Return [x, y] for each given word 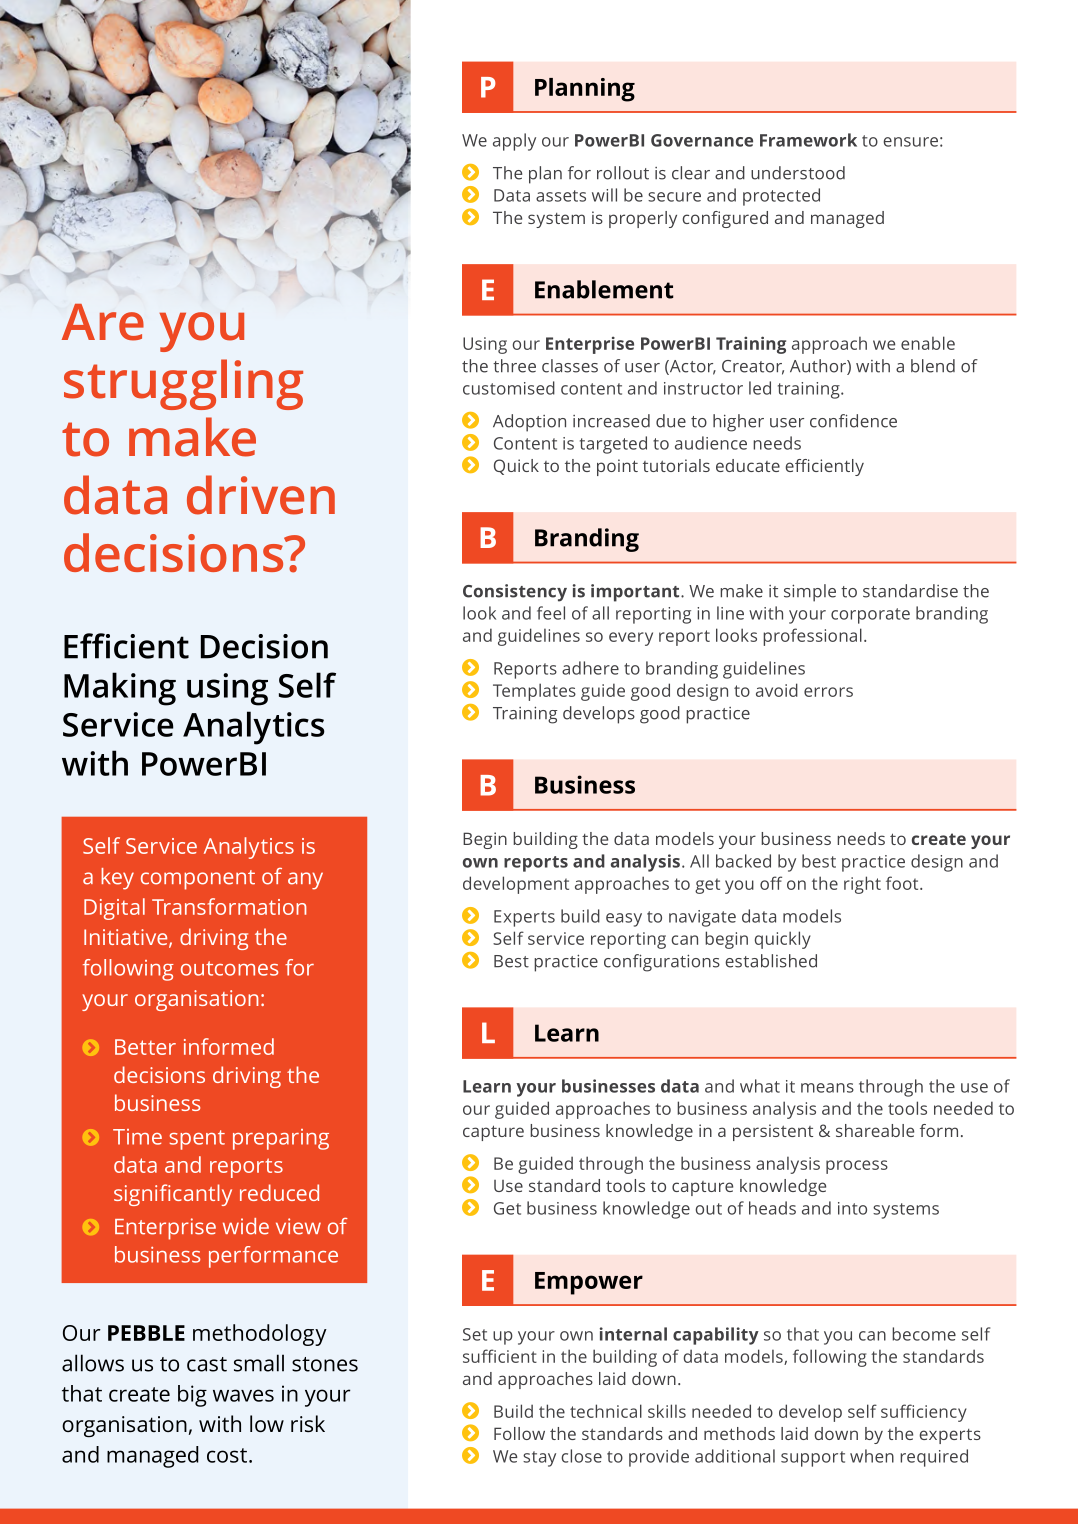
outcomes [229, 968]
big [192, 1396]
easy [624, 920]
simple [810, 593]
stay [539, 1459]
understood [798, 173]
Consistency [515, 593]
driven [261, 495]
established [771, 961]
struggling [183, 384]
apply [514, 142]
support [813, 1459]
